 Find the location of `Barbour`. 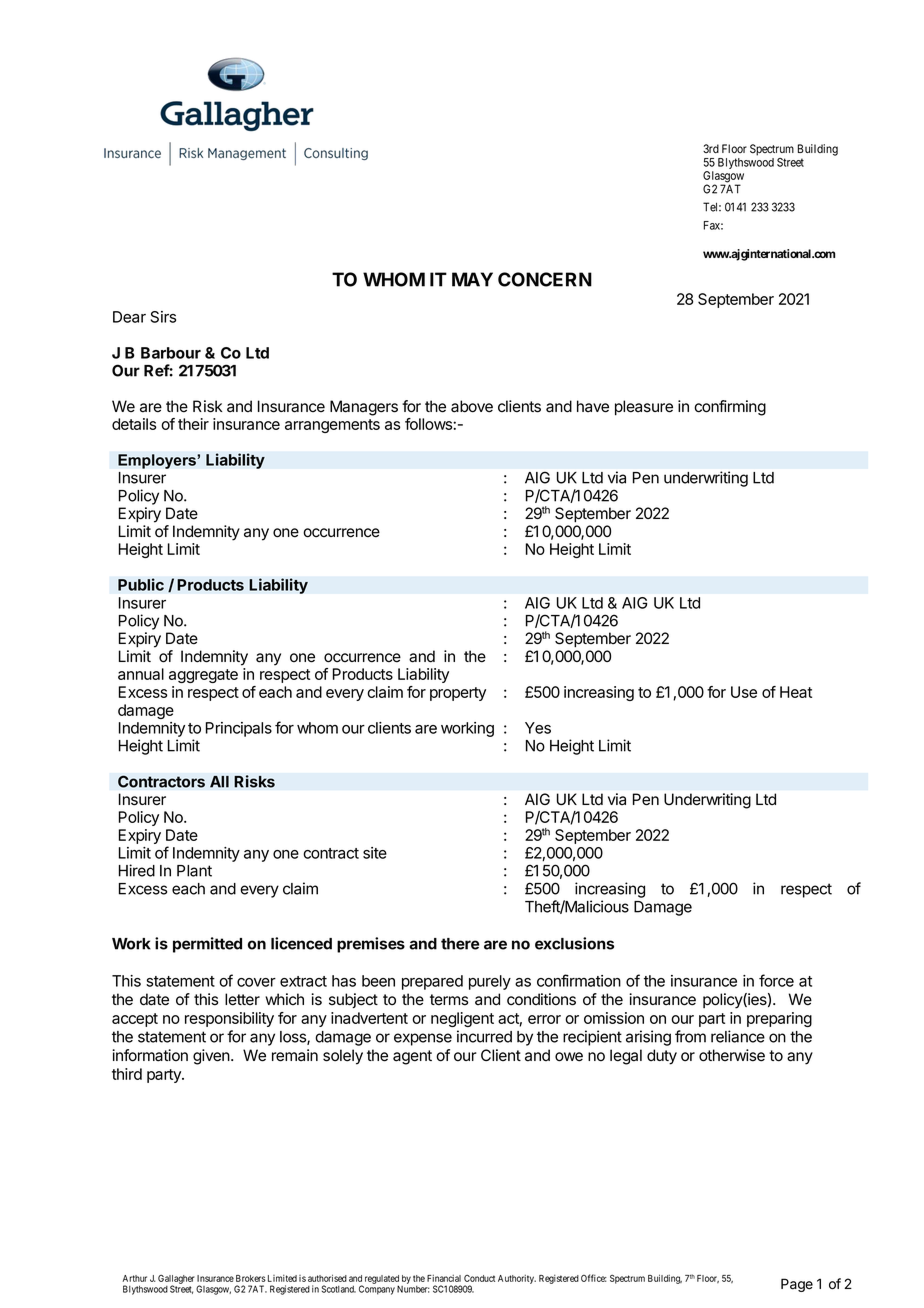

Barbour is located at coordinates (171, 353).
